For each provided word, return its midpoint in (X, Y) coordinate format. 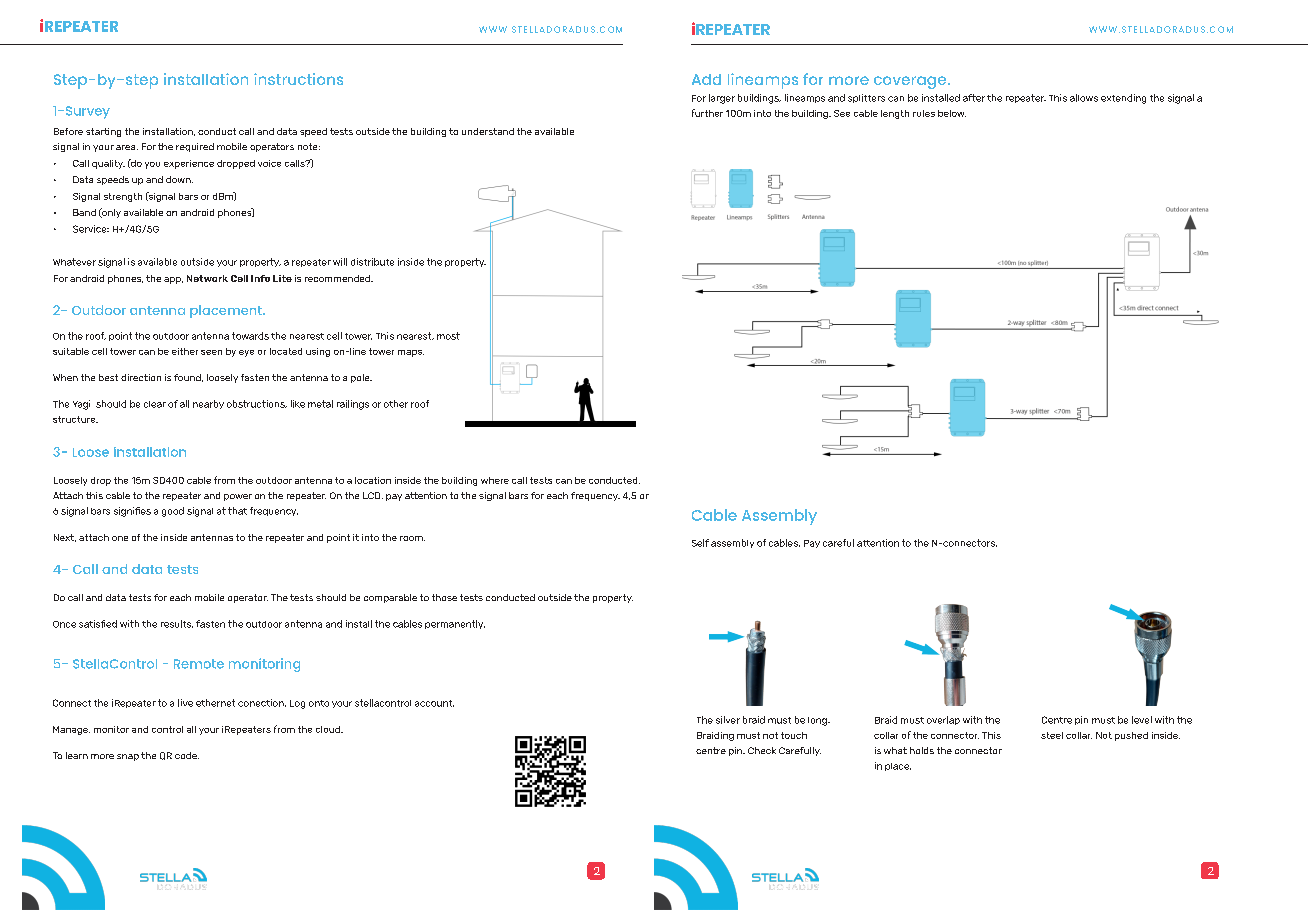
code (187, 755)
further (707, 113)
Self (700, 543)
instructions (298, 79)
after (974, 98)
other (396, 404)
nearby (208, 404)
